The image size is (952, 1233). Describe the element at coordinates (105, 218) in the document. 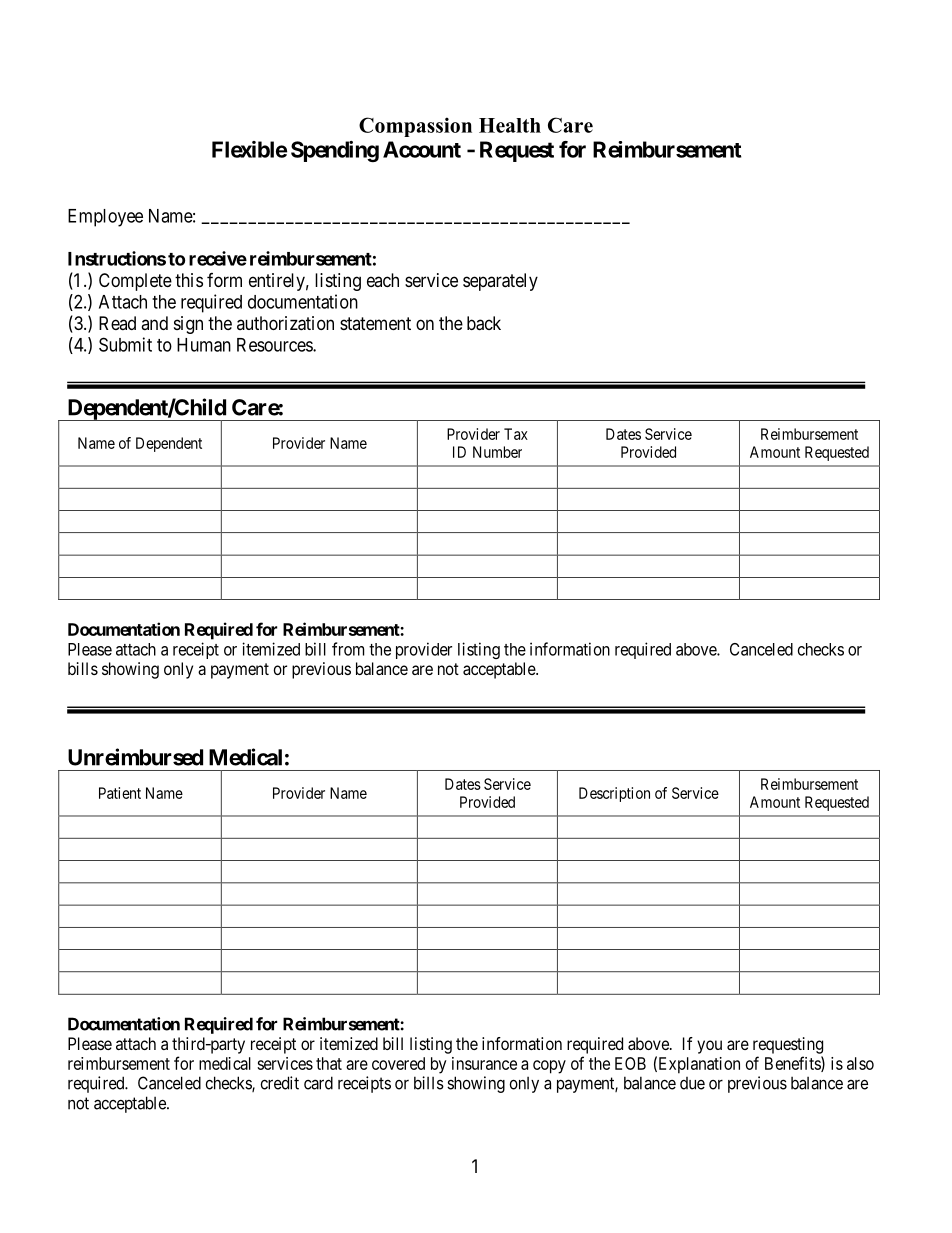

I see `Employee` at that location.
